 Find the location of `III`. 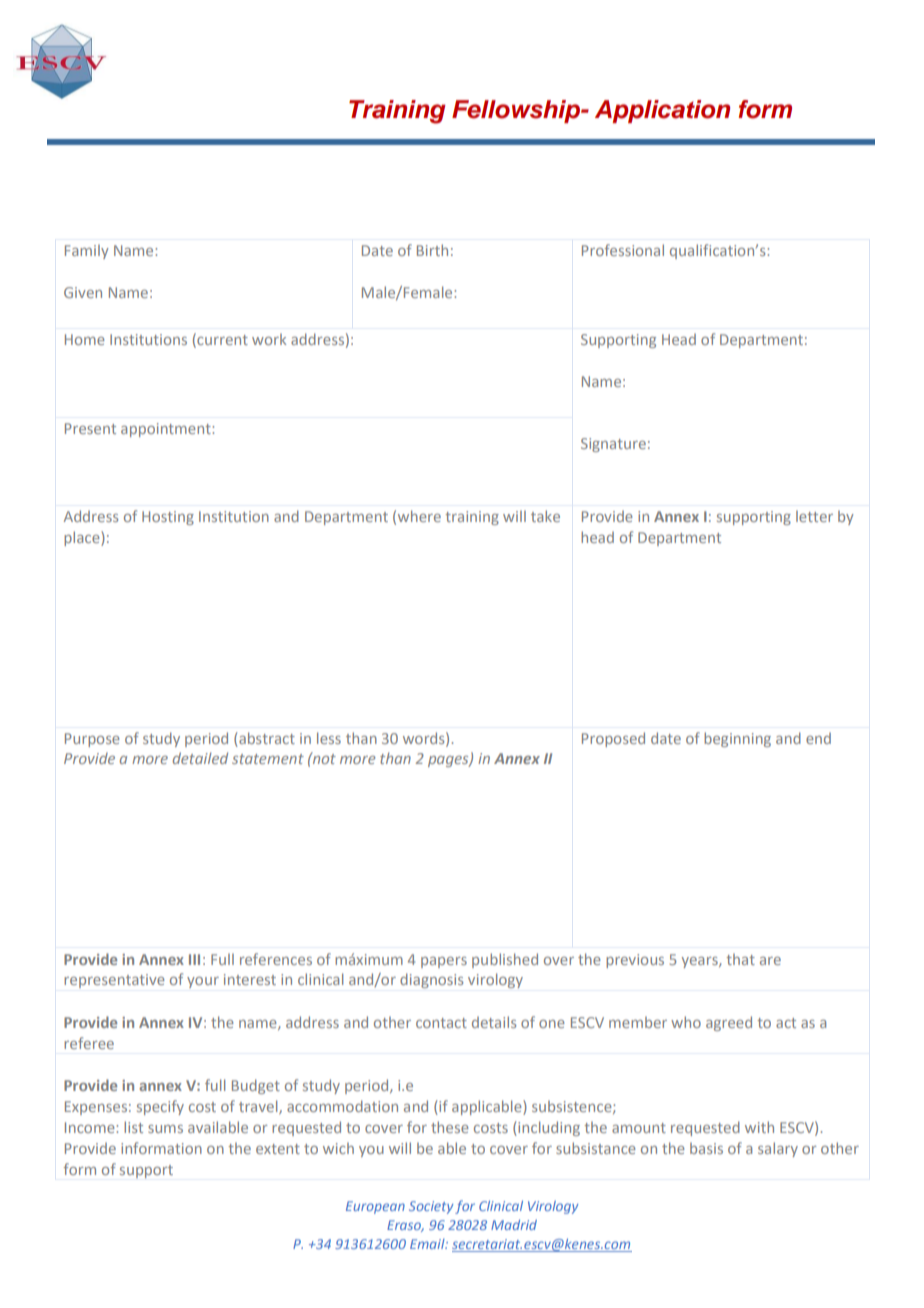

III is located at coordinates (194, 959).
